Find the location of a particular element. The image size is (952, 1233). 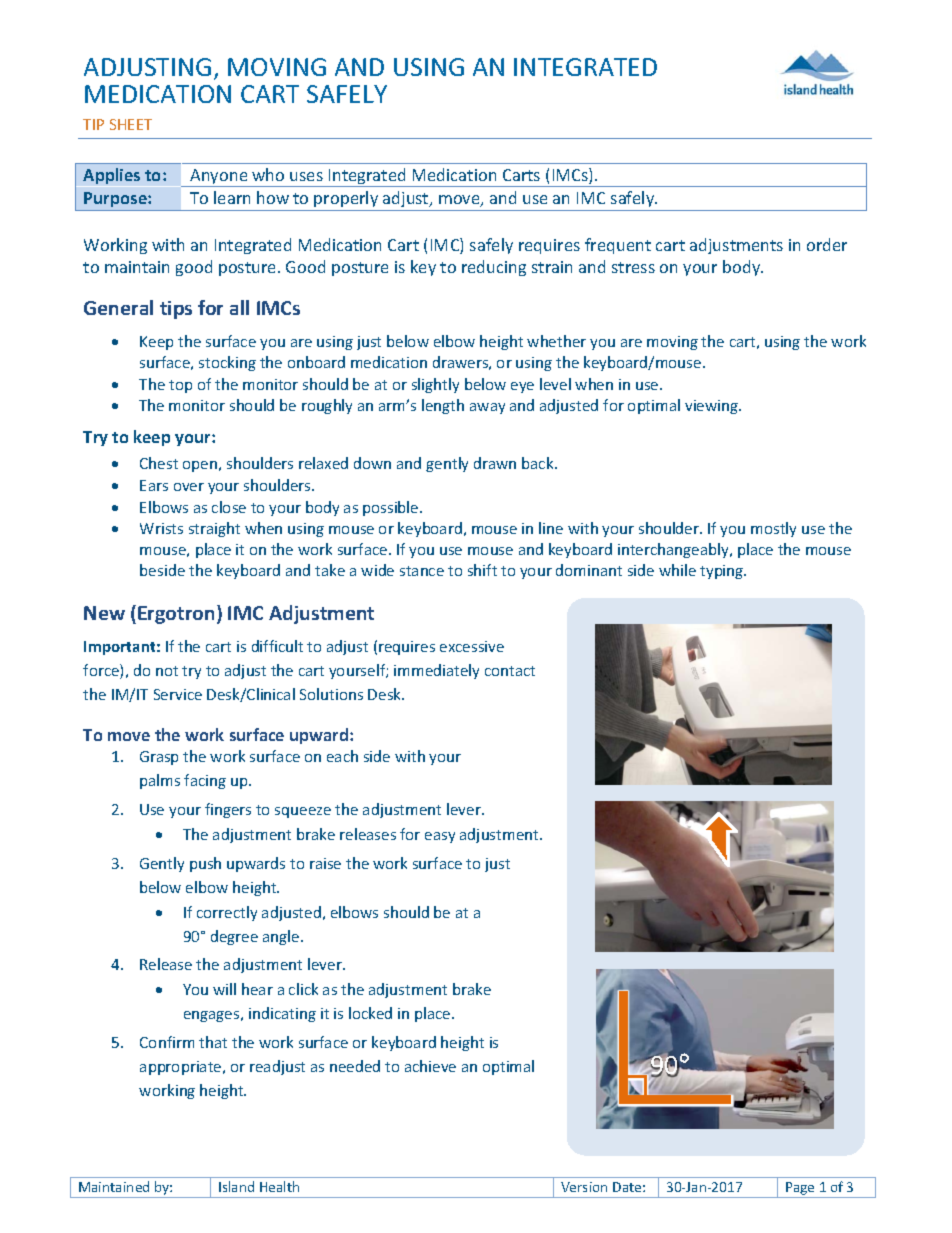

order is located at coordinates (827, 244).
